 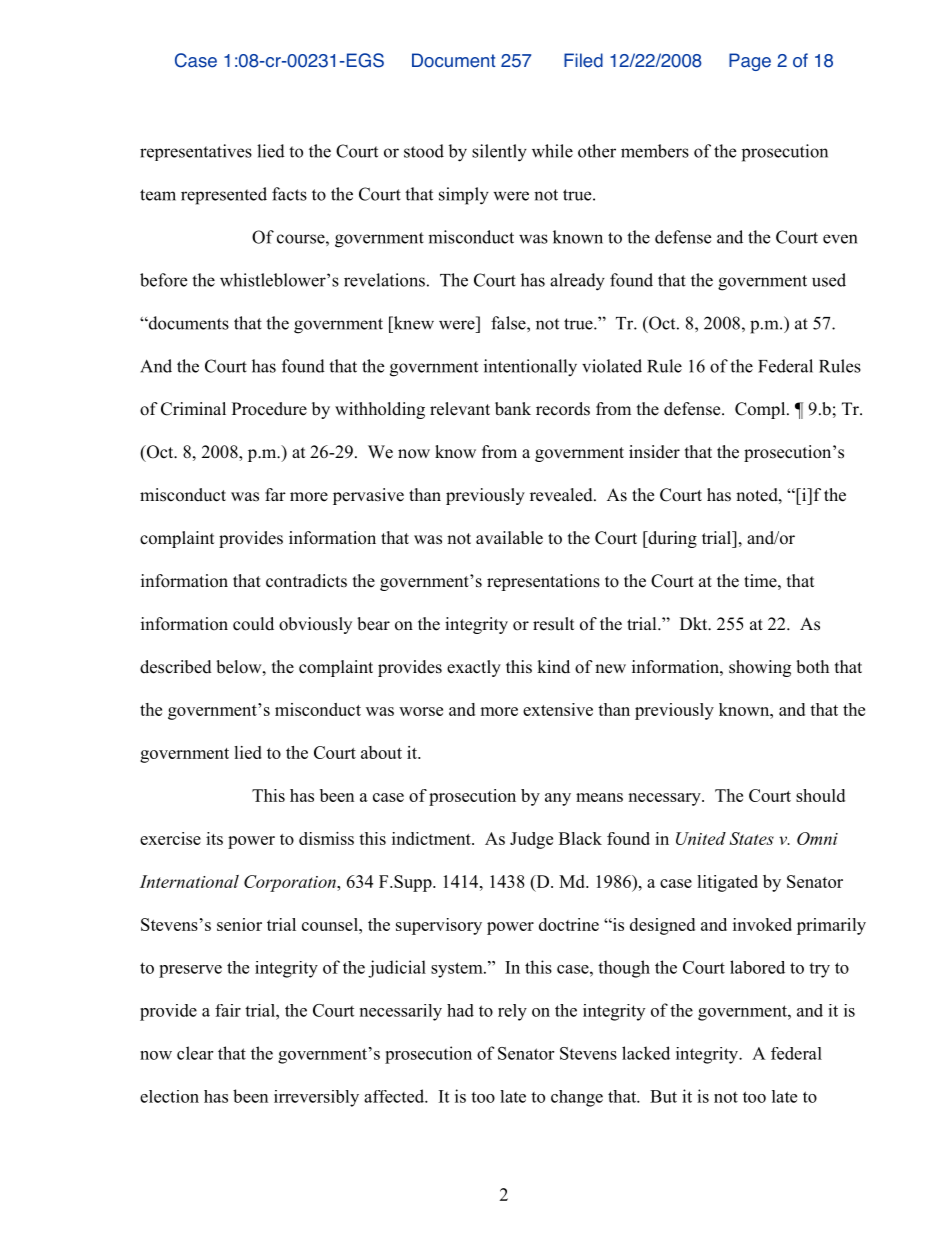 I want to click on representations, so click(x=543, y=582).
